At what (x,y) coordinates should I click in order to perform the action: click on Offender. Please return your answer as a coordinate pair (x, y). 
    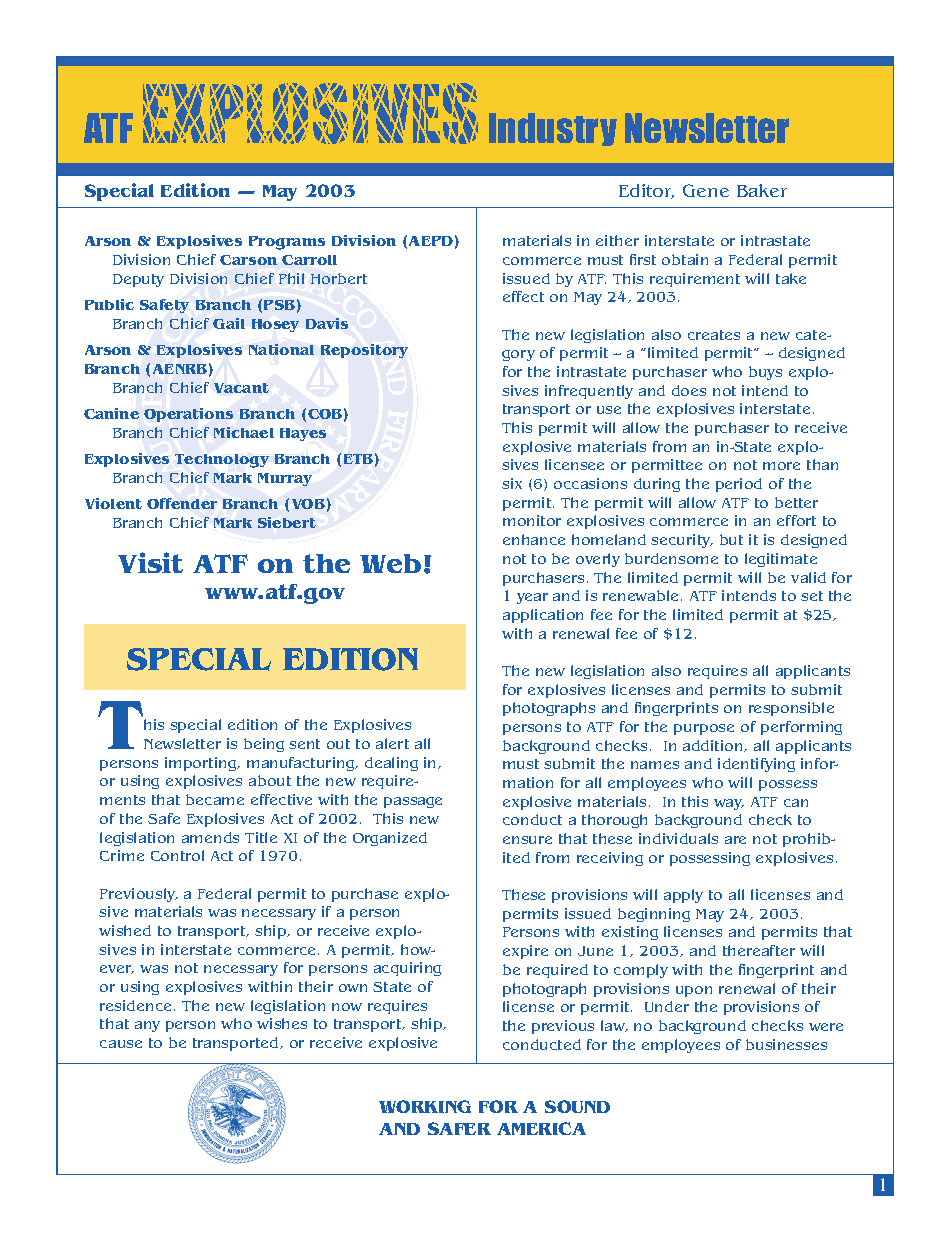
    Looking at the image, I should click on (182, 503).
